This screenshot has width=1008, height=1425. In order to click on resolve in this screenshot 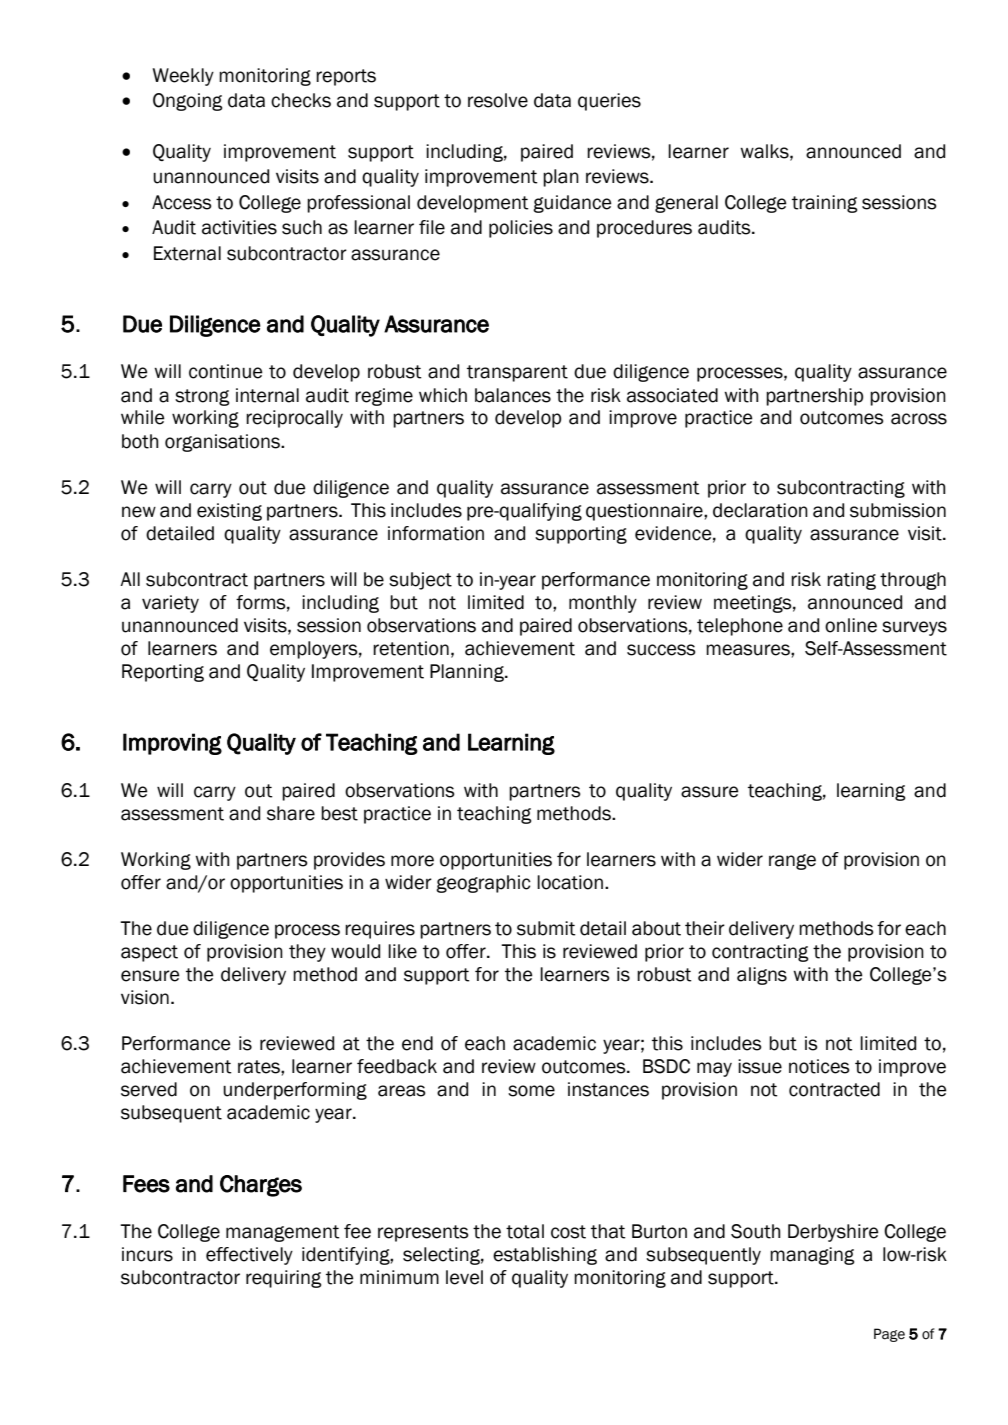, I will do `click(498, 100)`.
